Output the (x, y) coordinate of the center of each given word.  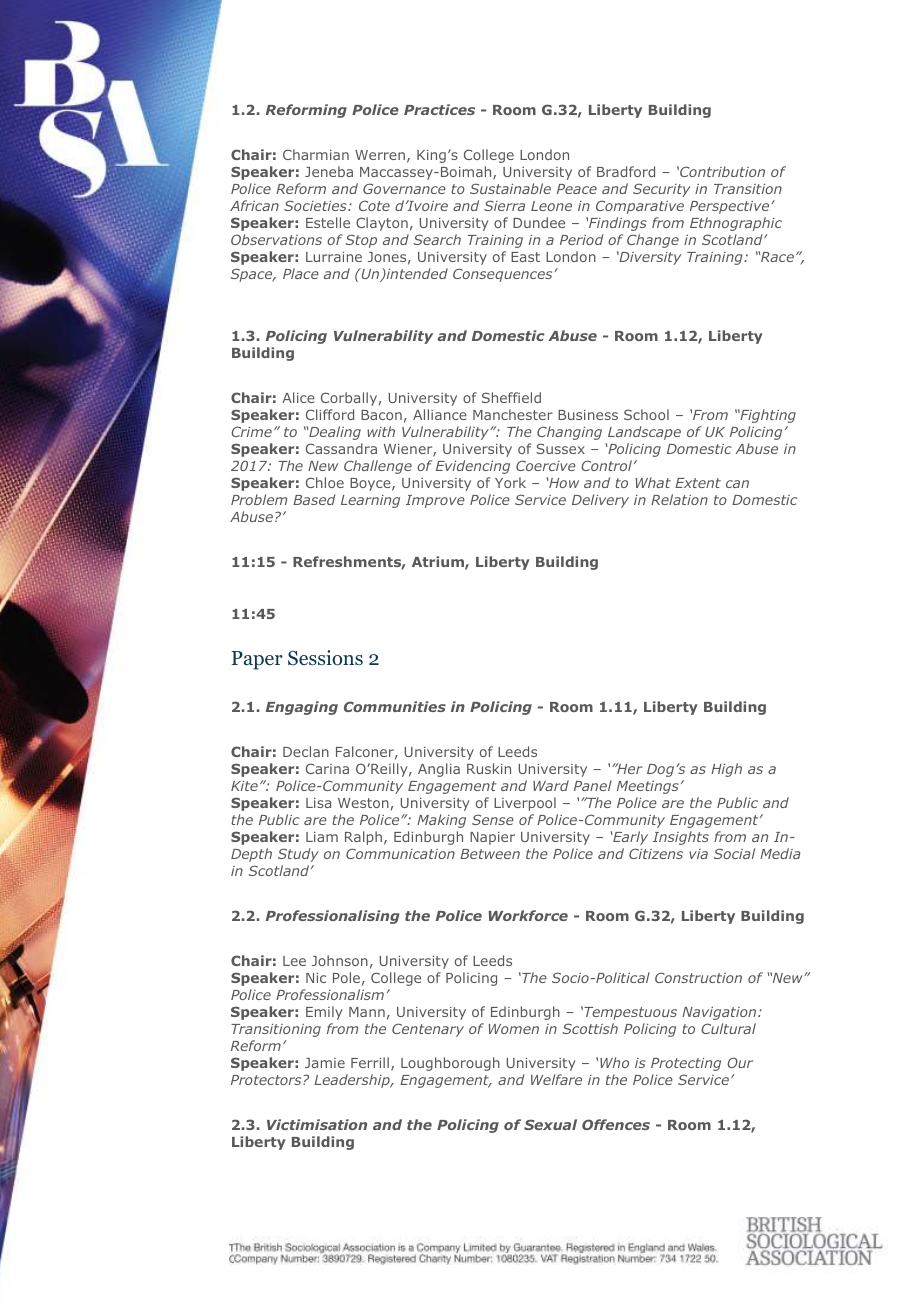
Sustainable (510, 188)
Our (740, 1062)
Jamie (325, 1063)
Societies (316, 205)
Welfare (556, 1079)
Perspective (731, 207)
